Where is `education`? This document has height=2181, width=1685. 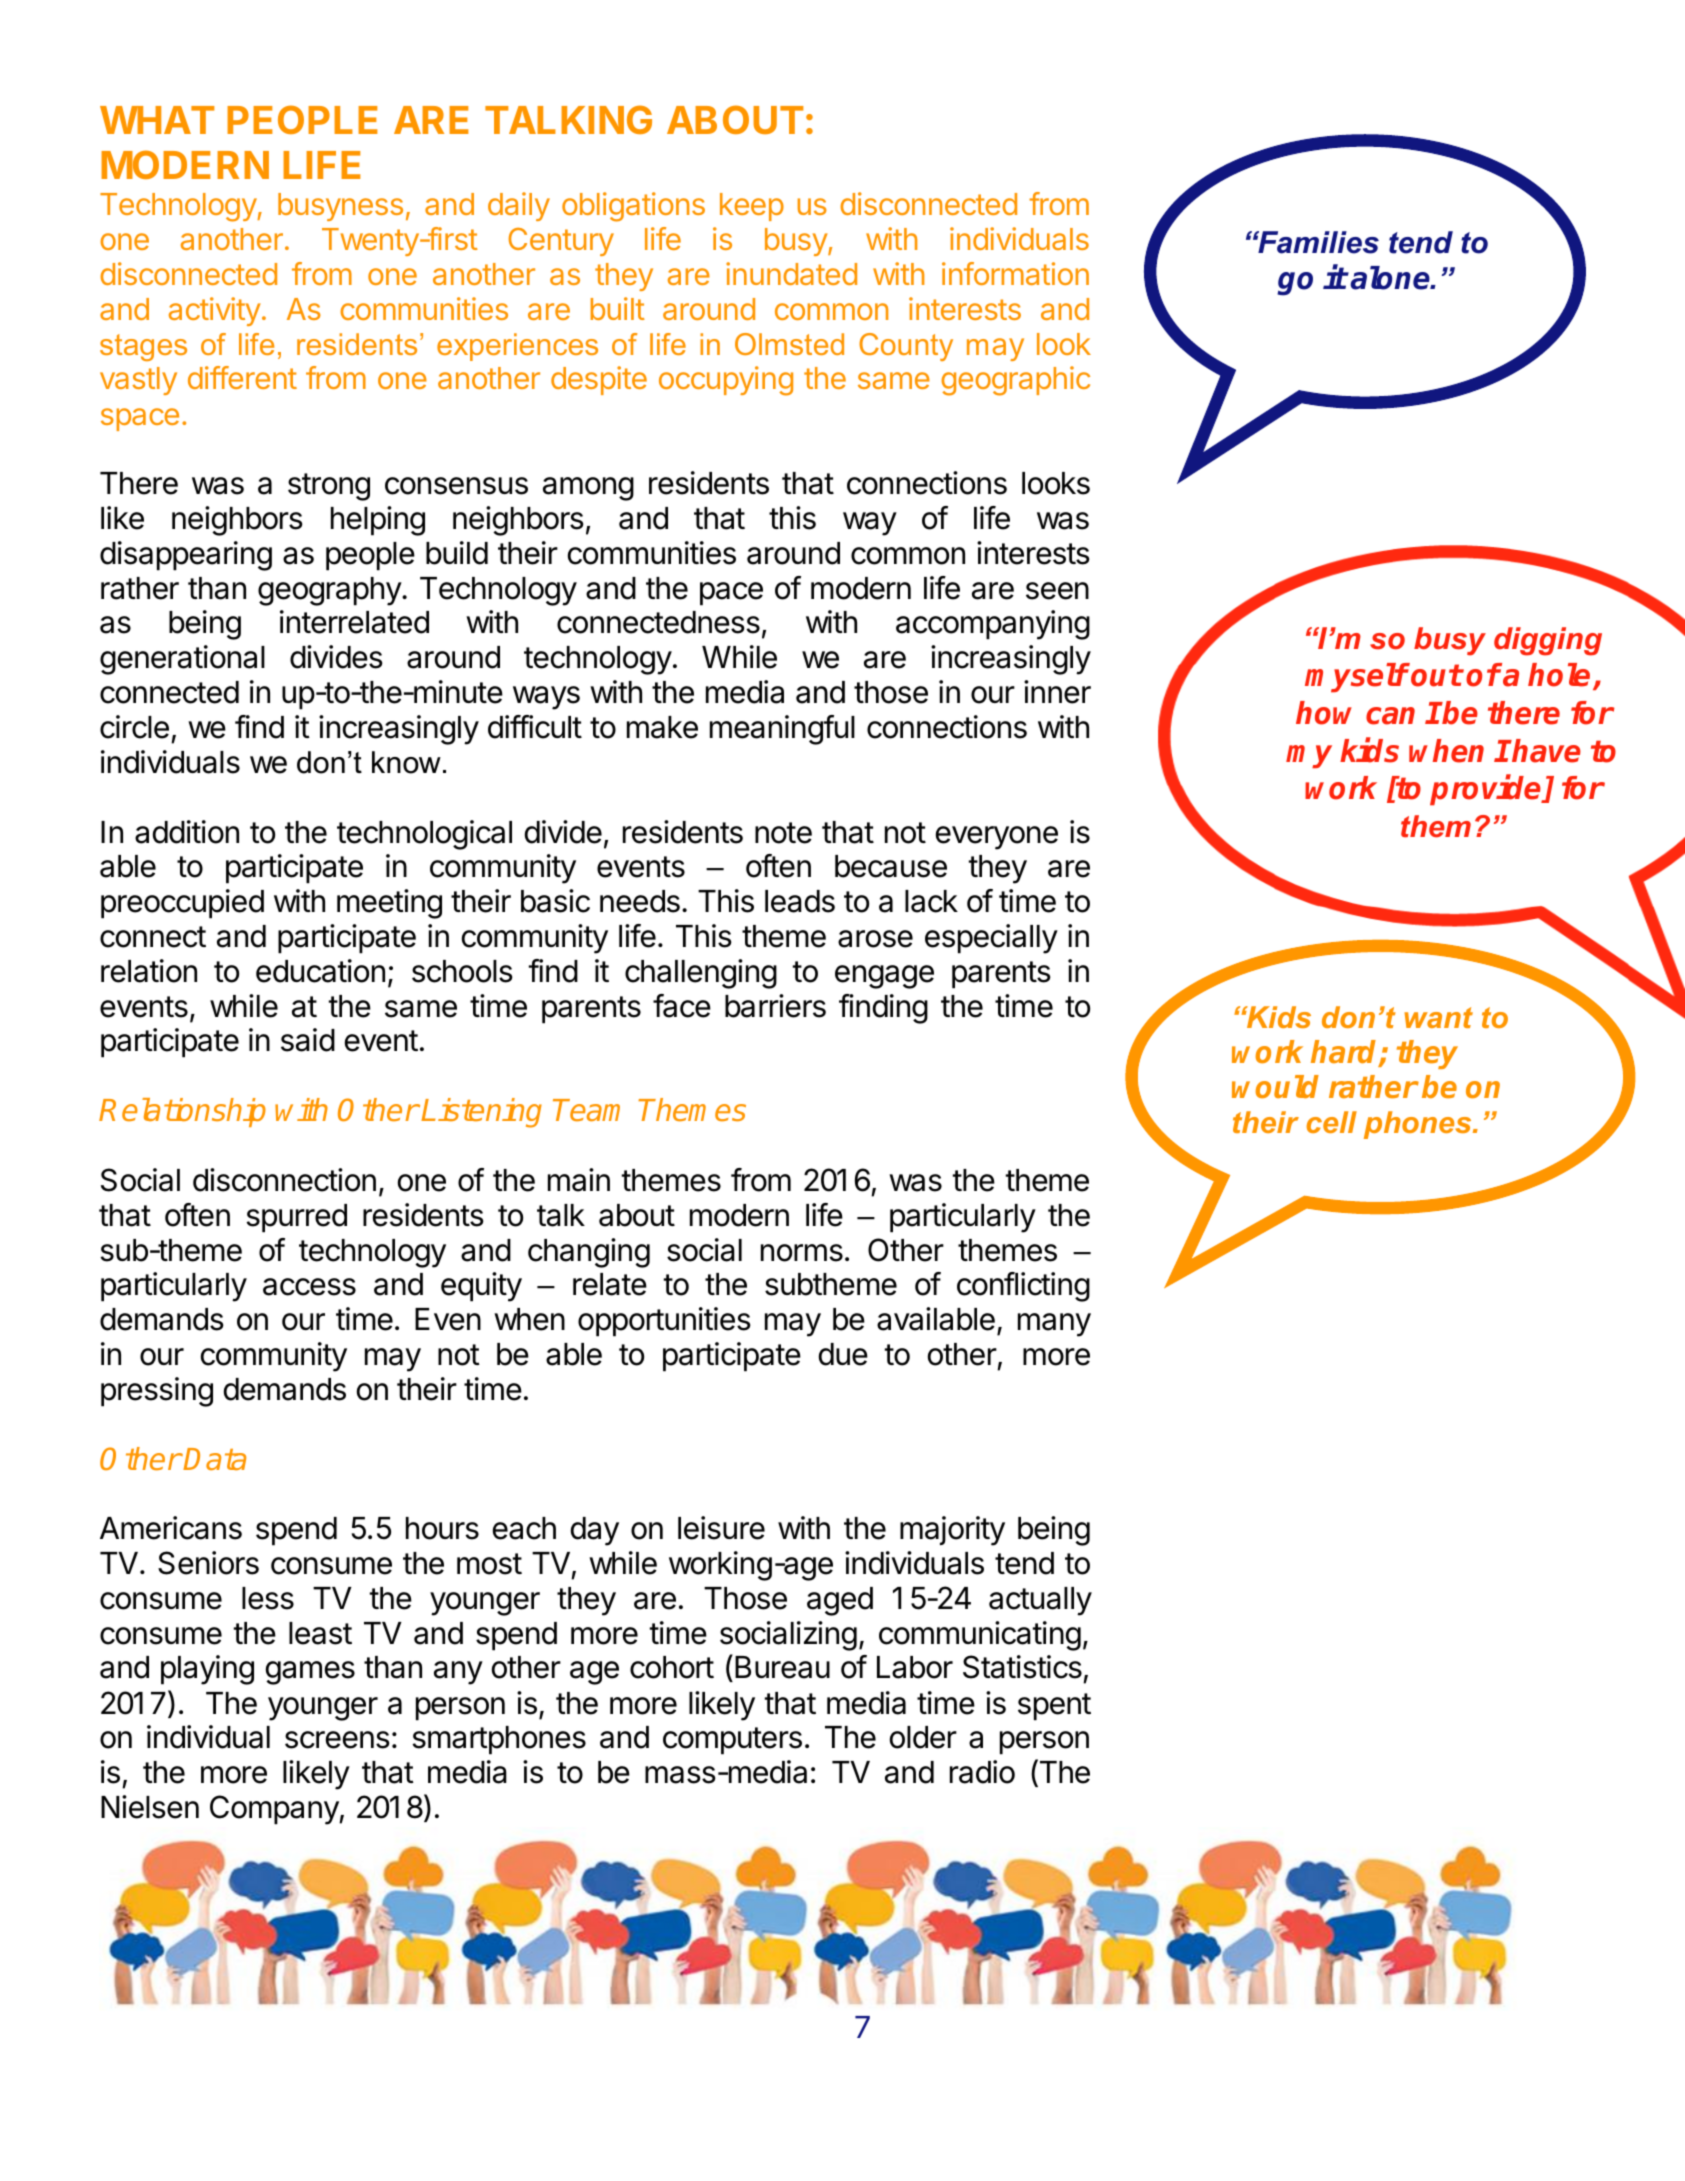 education is located at coordinates (320, 971).
